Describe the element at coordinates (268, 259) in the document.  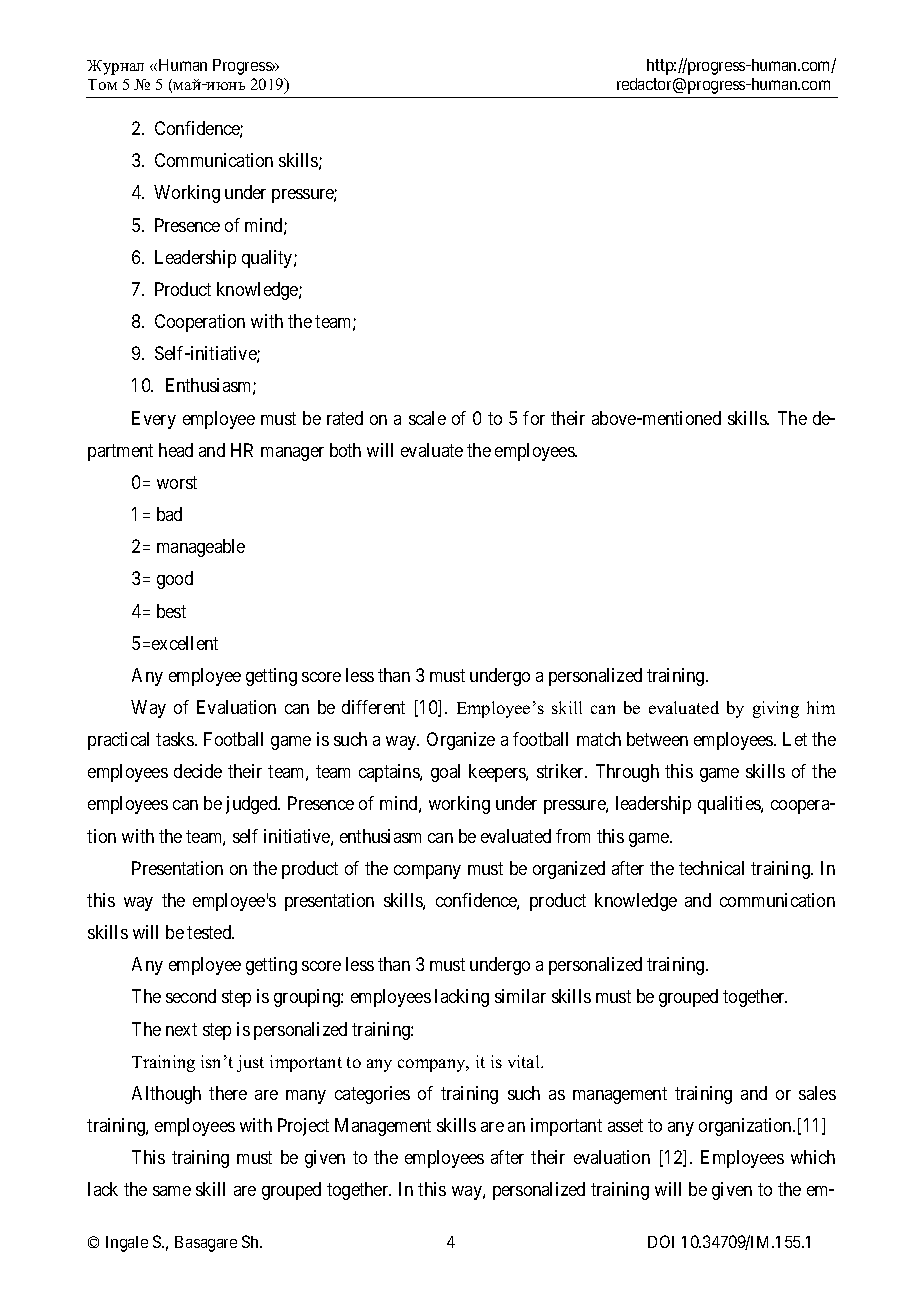
I see `quality` at that location.
